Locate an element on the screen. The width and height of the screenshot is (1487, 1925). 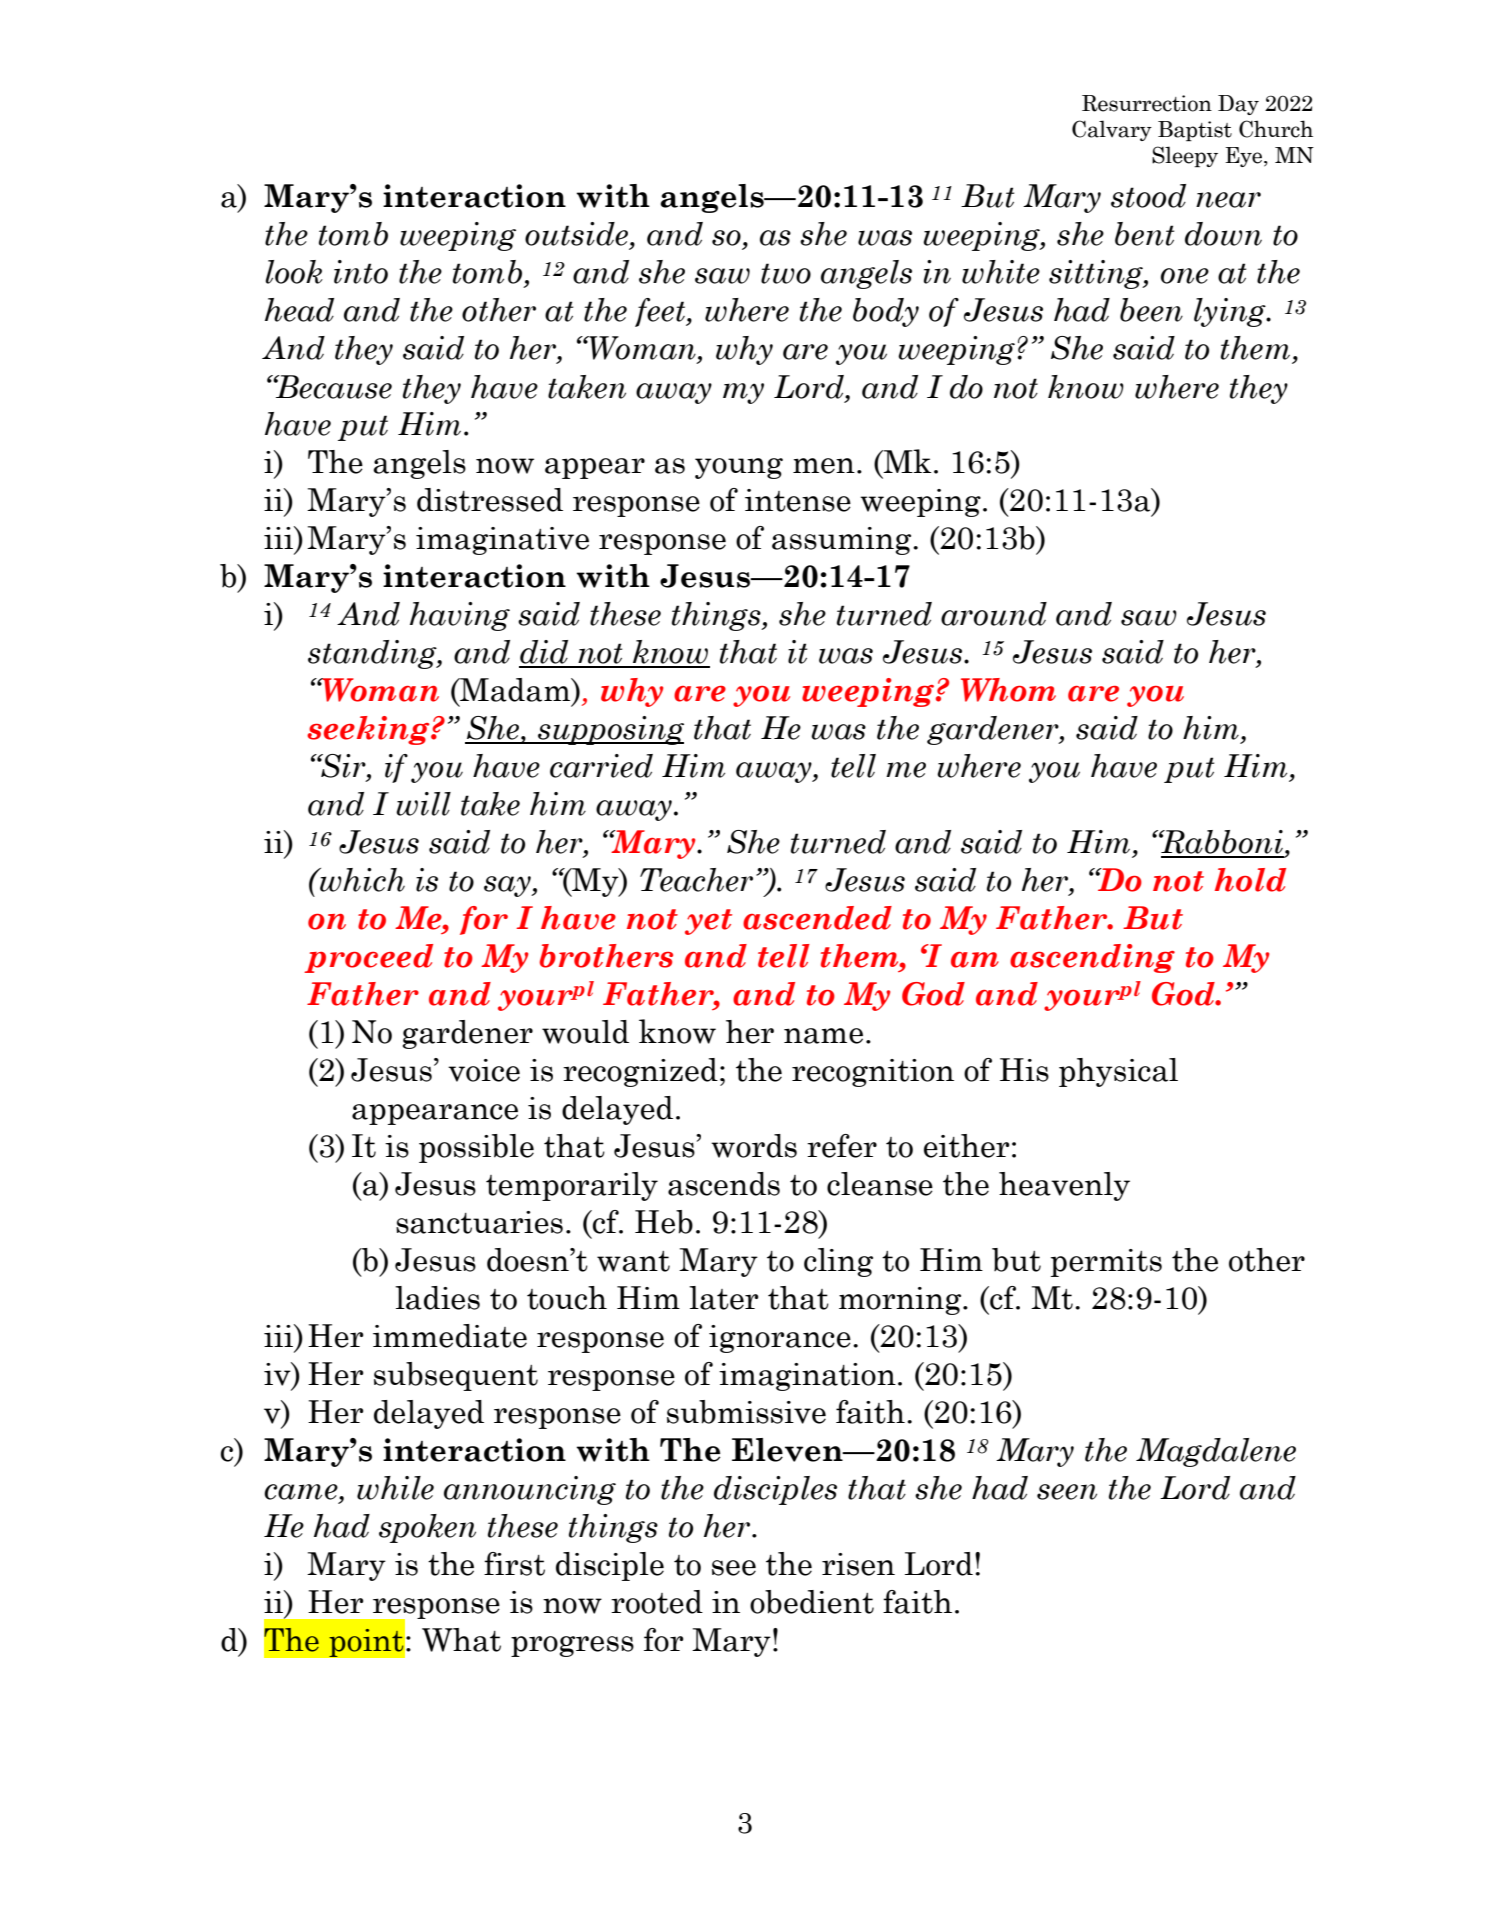
words is located at coordinates (754, 1146).
